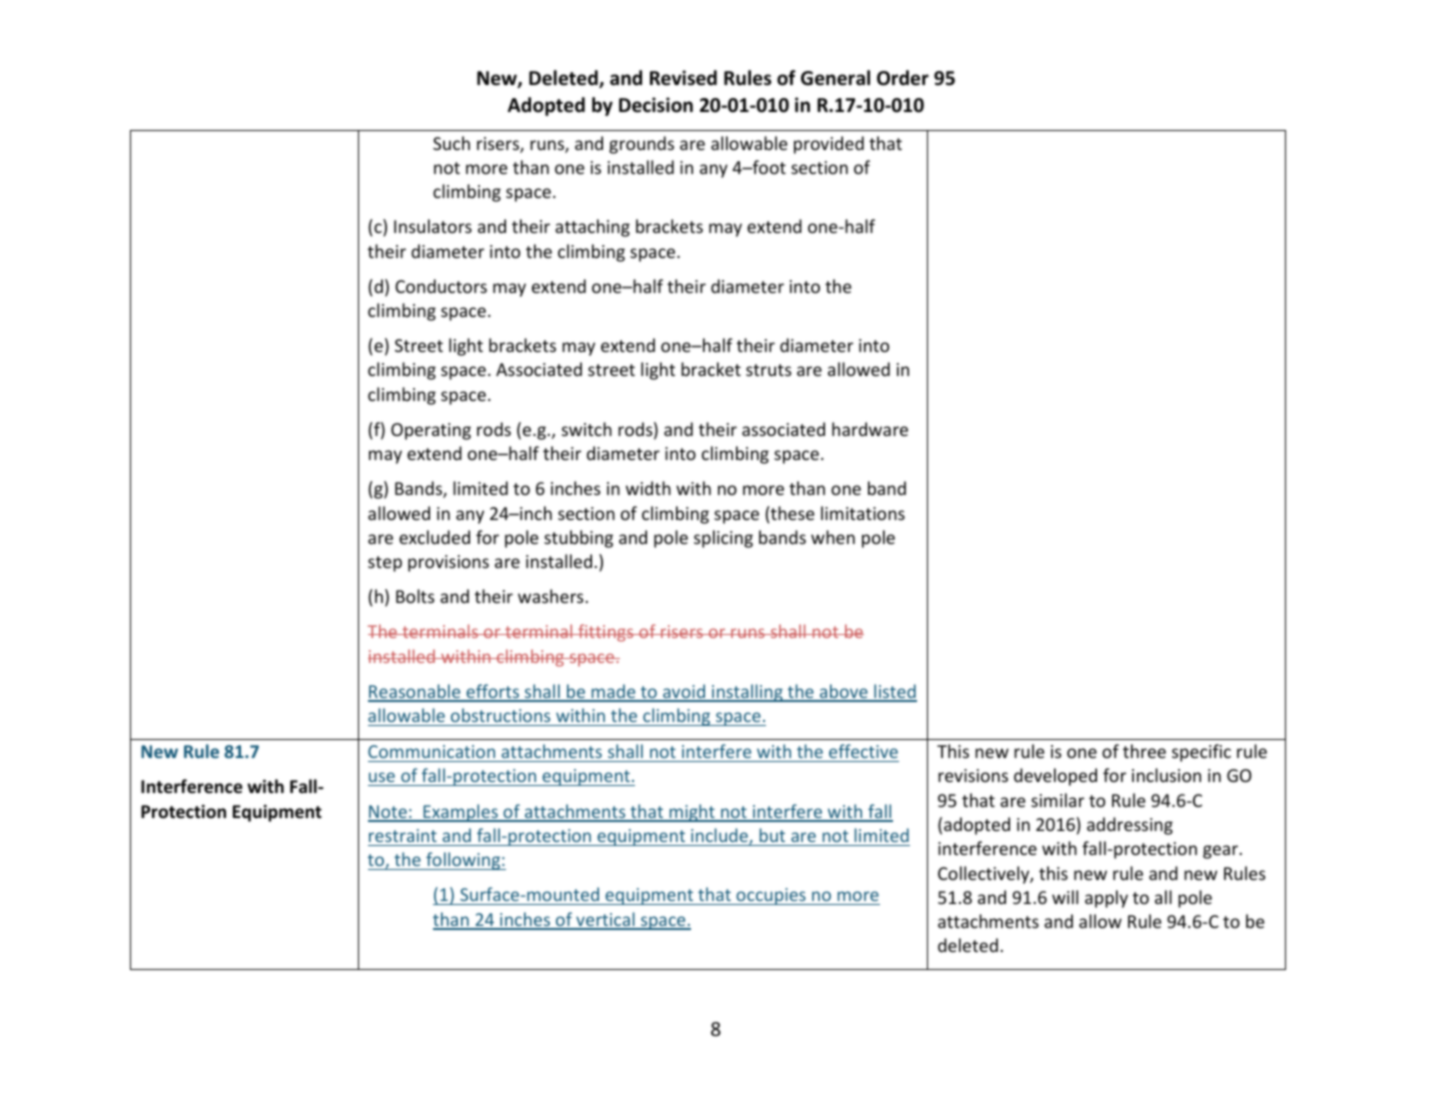 This screenshot has height=1107, width=1432. What do you see at coordinates (1106, 899) in the screenshot?
I see `apply` at bounding box center [1106, 899].
